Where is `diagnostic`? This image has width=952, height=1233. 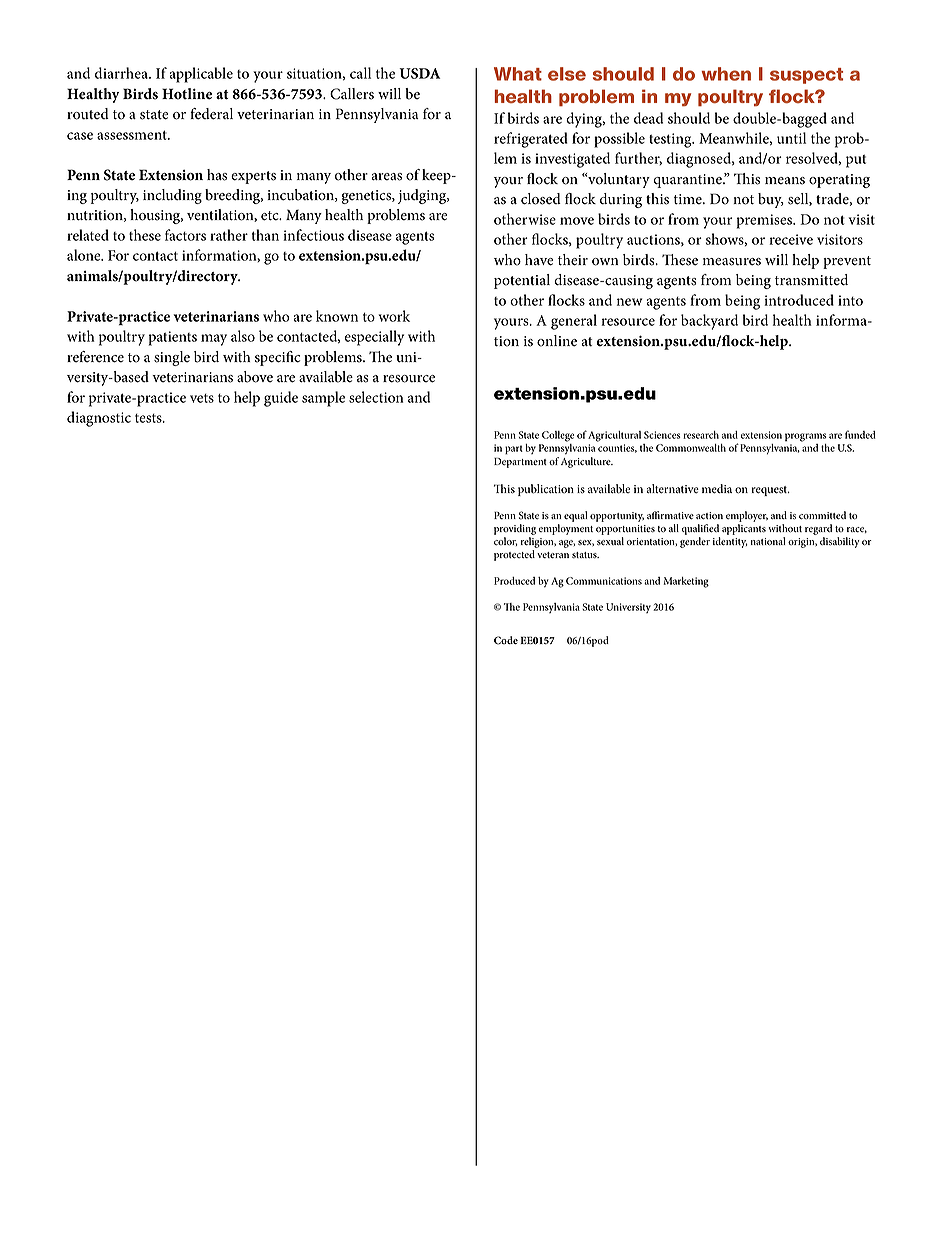
diagnostic is located at coordinates (99, 419).
